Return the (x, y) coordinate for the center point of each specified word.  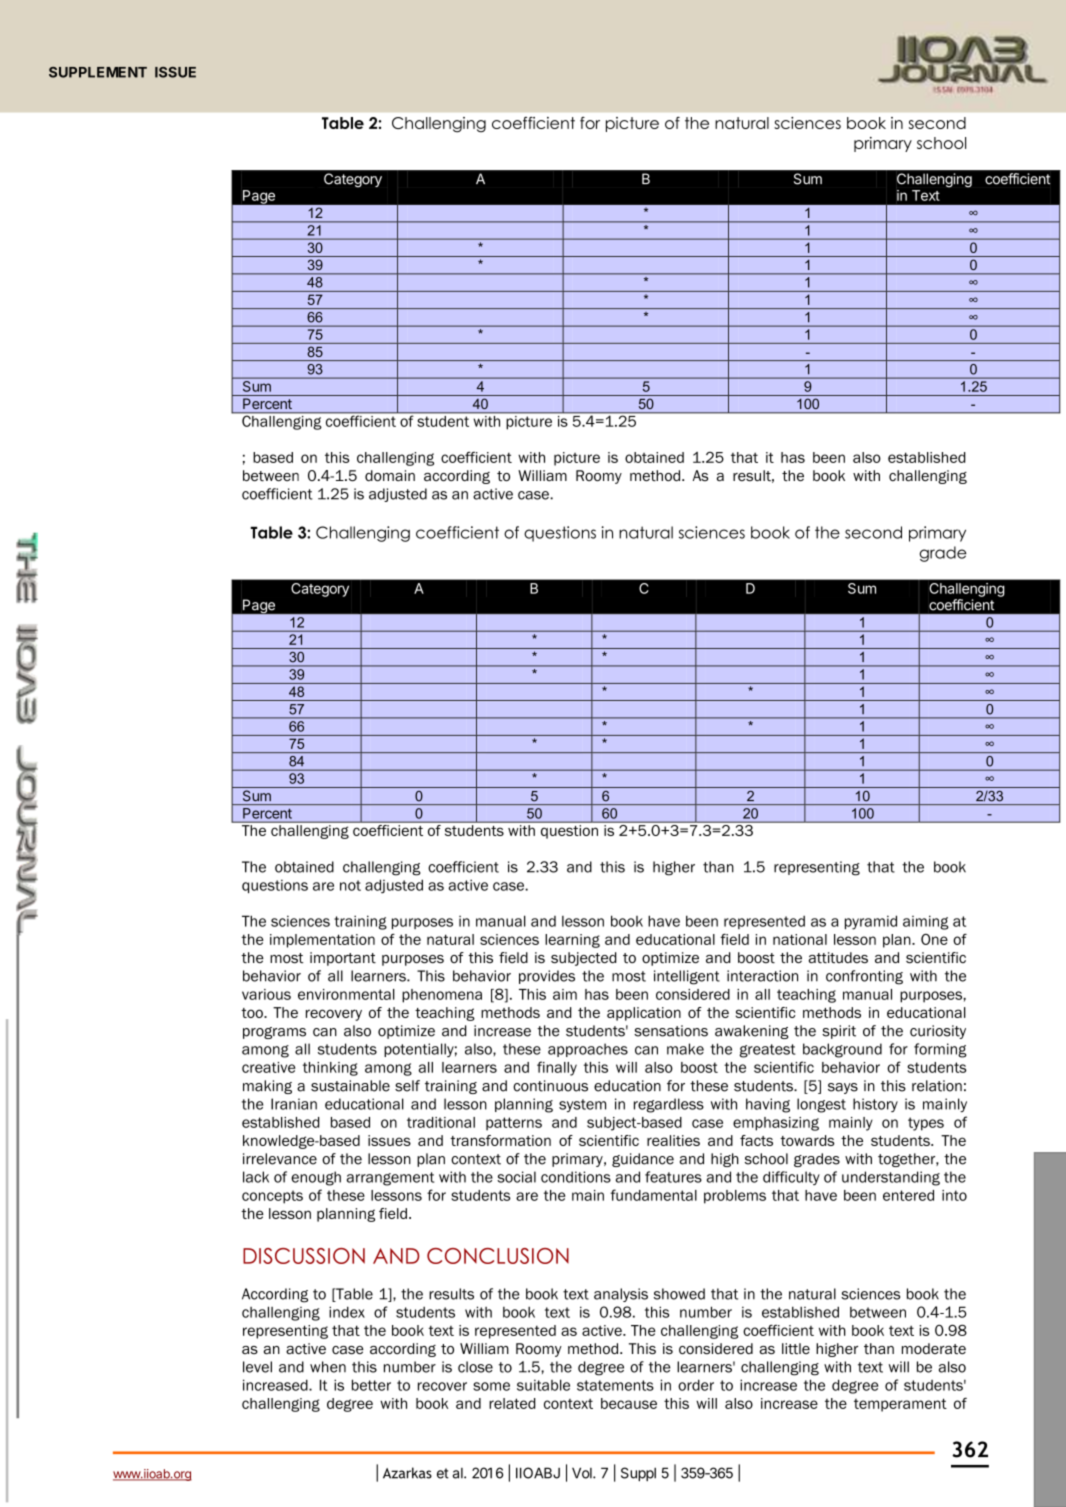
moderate (934, 1348)
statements (615, 1385)
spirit (839, 1032)
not (350, 885)
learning (572, 941)
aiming (926, 922)
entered (908, 1195)
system (582, 1105)
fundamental (653, 1195)
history (875, 1105)
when (328, 1367)
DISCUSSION (304, 1256)
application (644, 1014)
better (371, 1385)
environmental (346, 994)
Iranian (294, 1104)
